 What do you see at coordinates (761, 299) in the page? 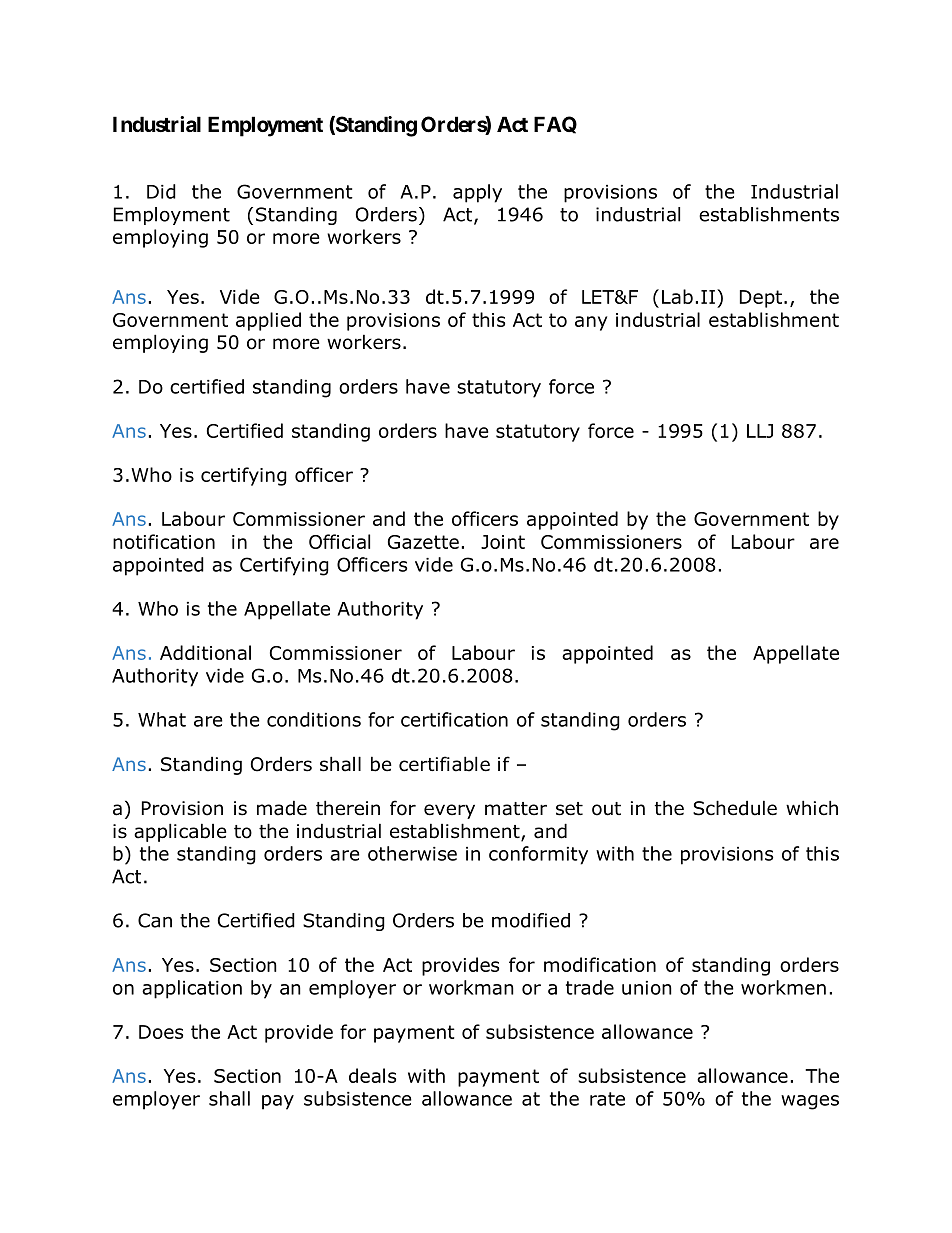
I see `Dept` at bounding box center [761, 299].
